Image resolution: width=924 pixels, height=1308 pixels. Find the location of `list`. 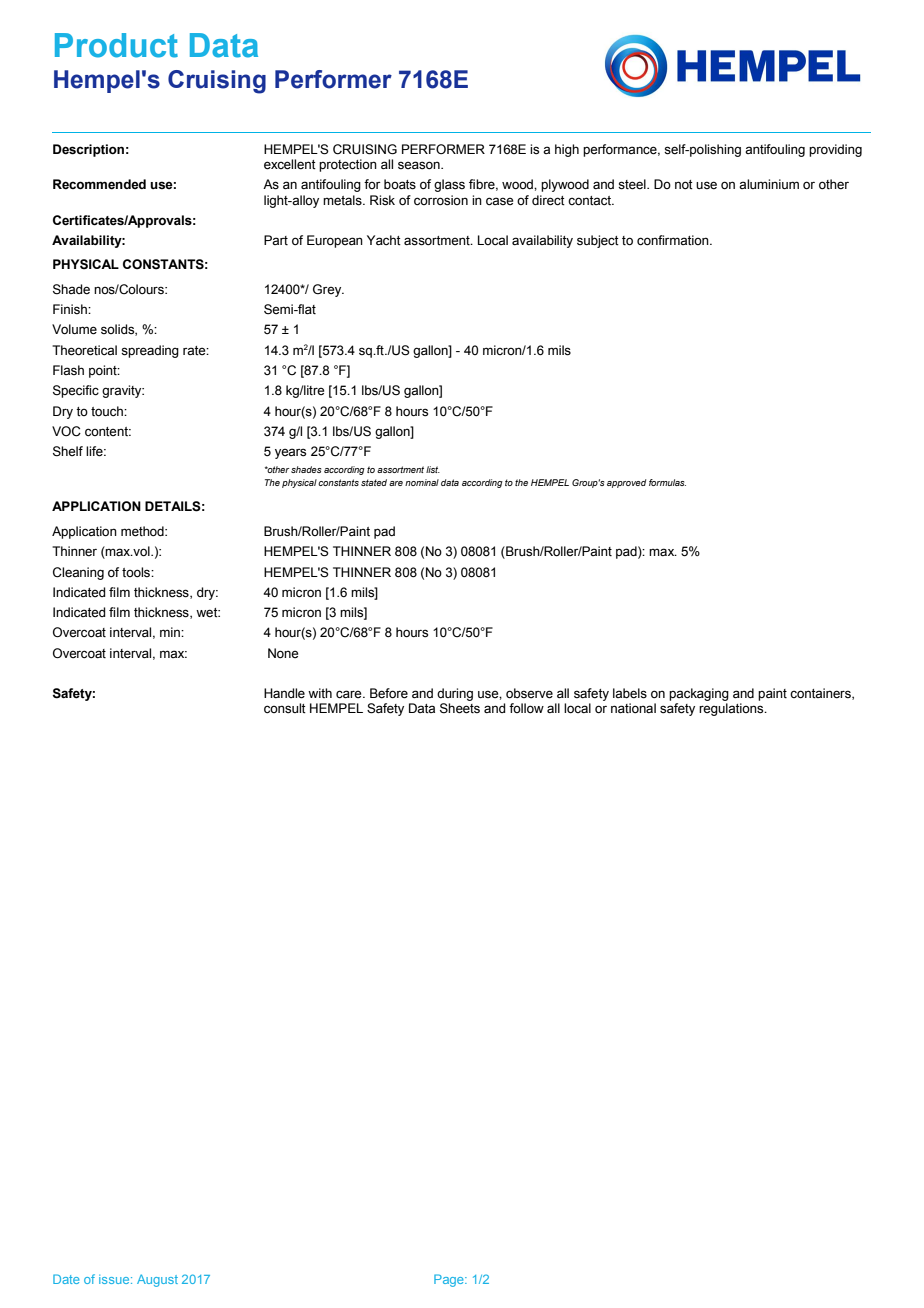

list is located at coordinates (433, 469).
